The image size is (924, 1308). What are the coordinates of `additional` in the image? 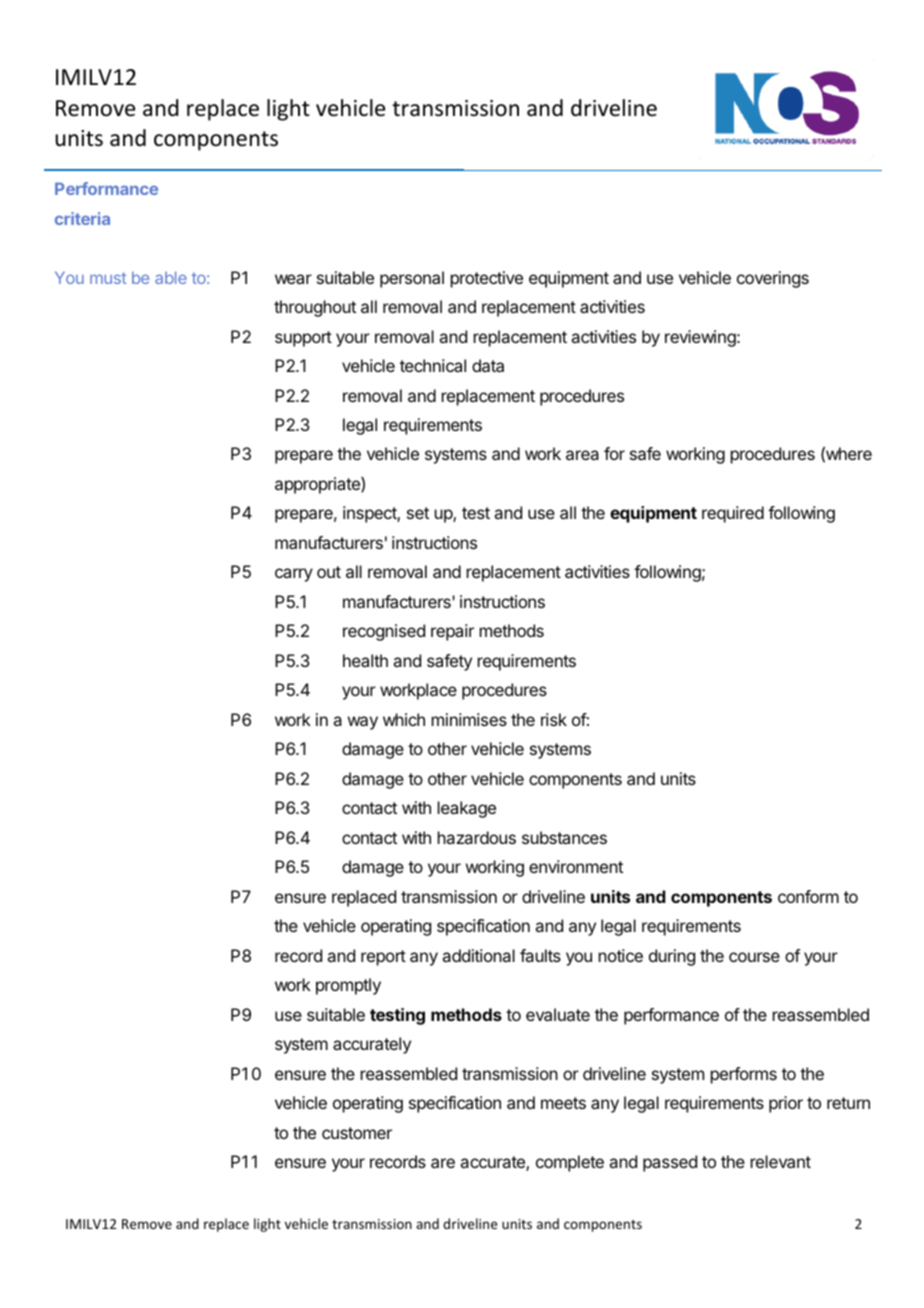 It's located at (478, 955).
